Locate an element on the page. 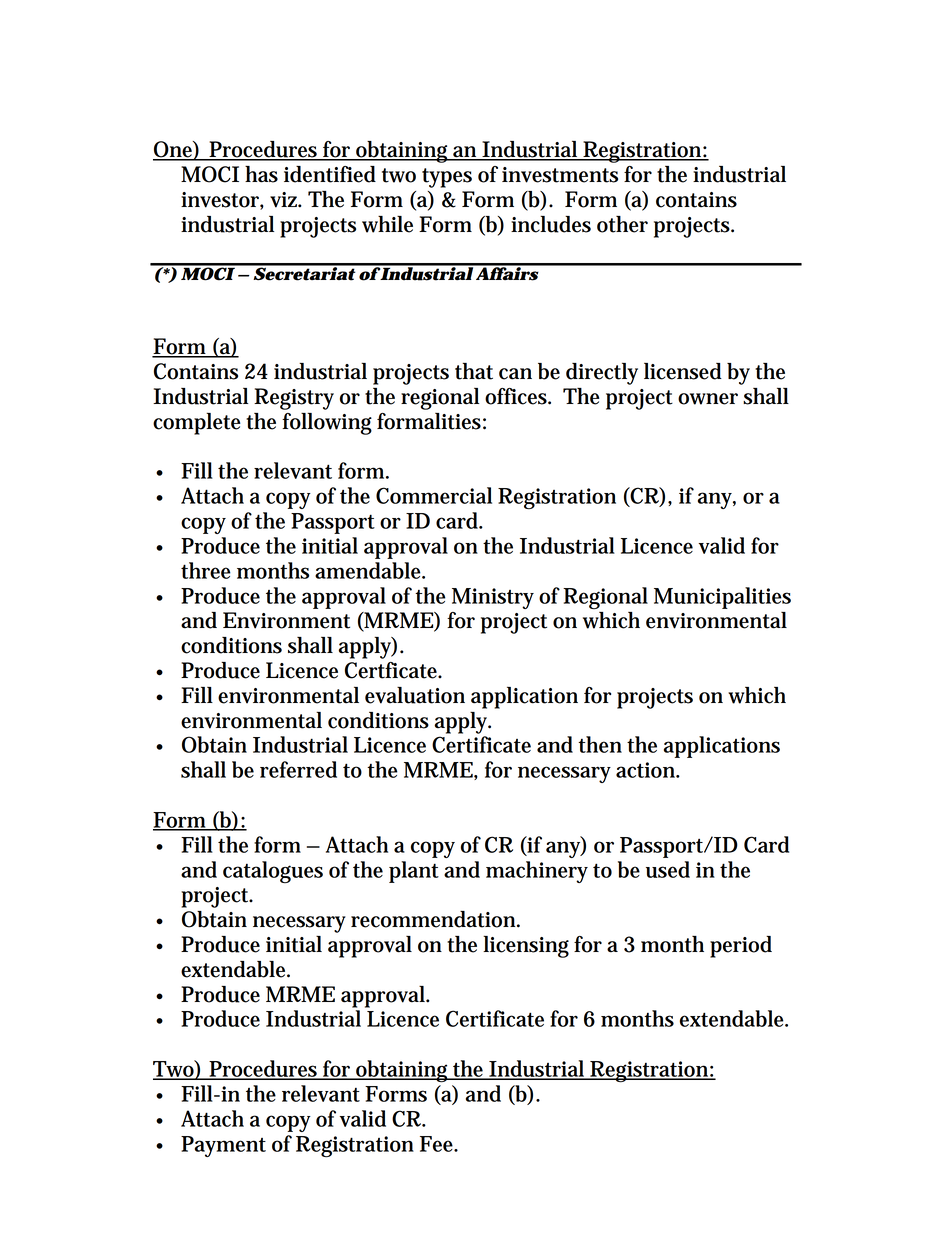 The image size is (952, 1233). three is located at coordinates (206, 570).
